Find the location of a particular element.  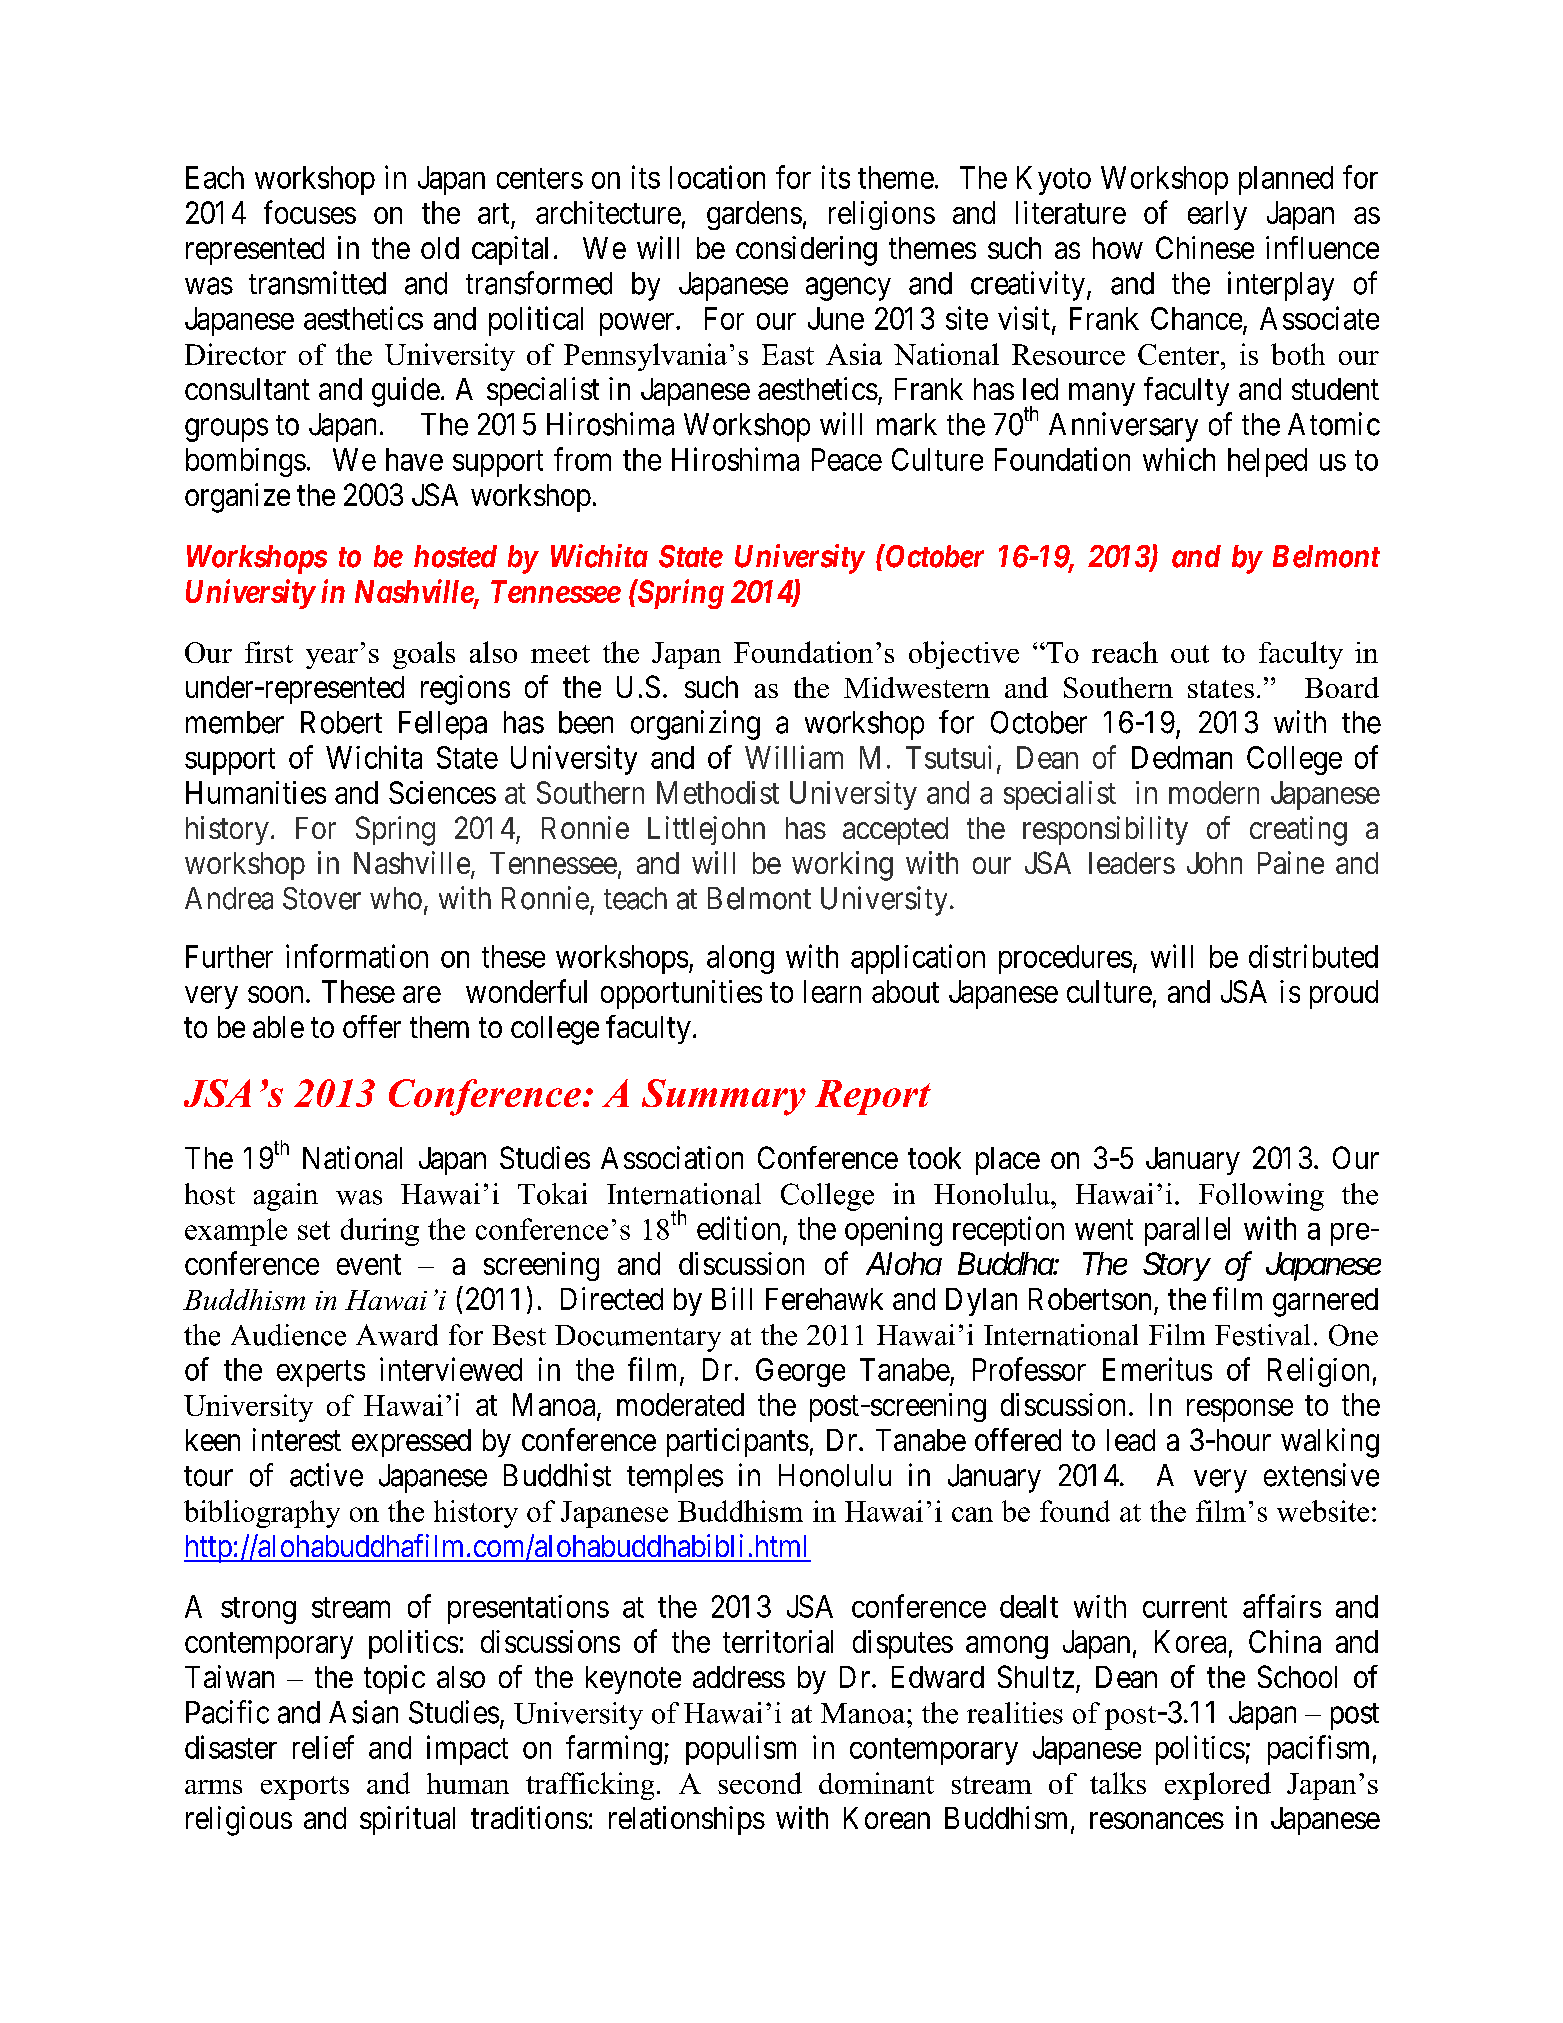

organizing is located at coordinates (695, 725).
